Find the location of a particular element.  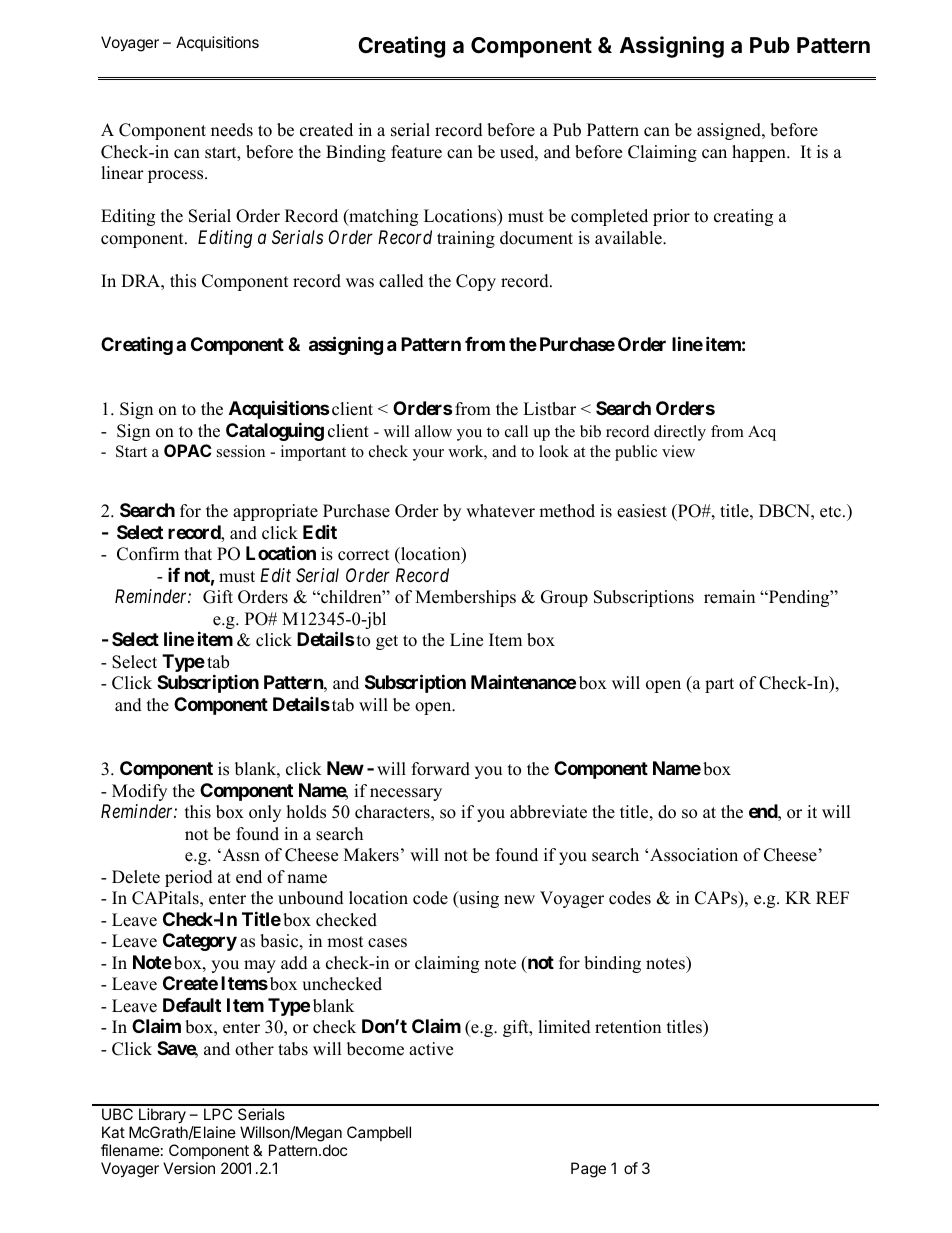

Campbell is located at coordinates (379, 1133).
